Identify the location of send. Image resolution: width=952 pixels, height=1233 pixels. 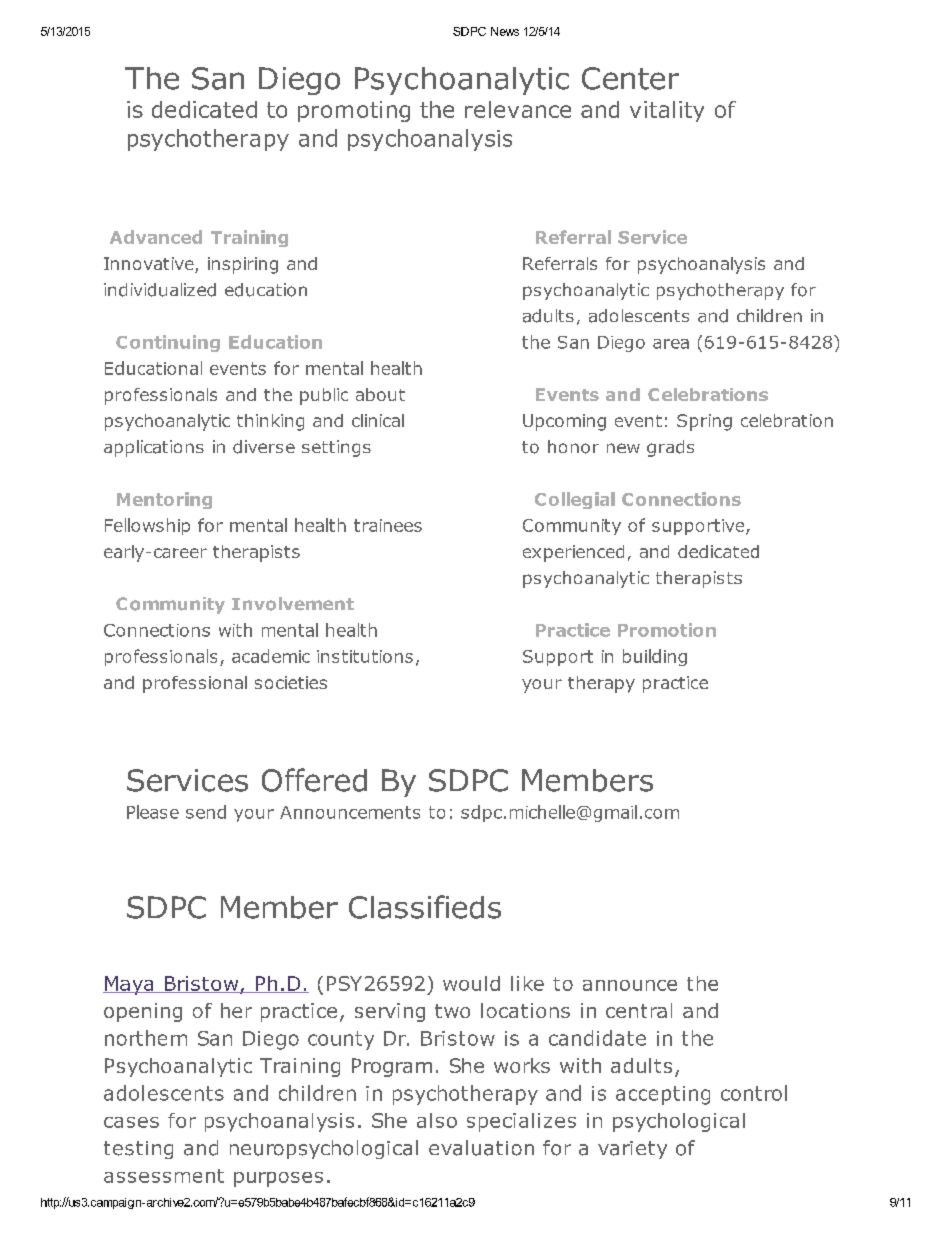
(206, 812).
